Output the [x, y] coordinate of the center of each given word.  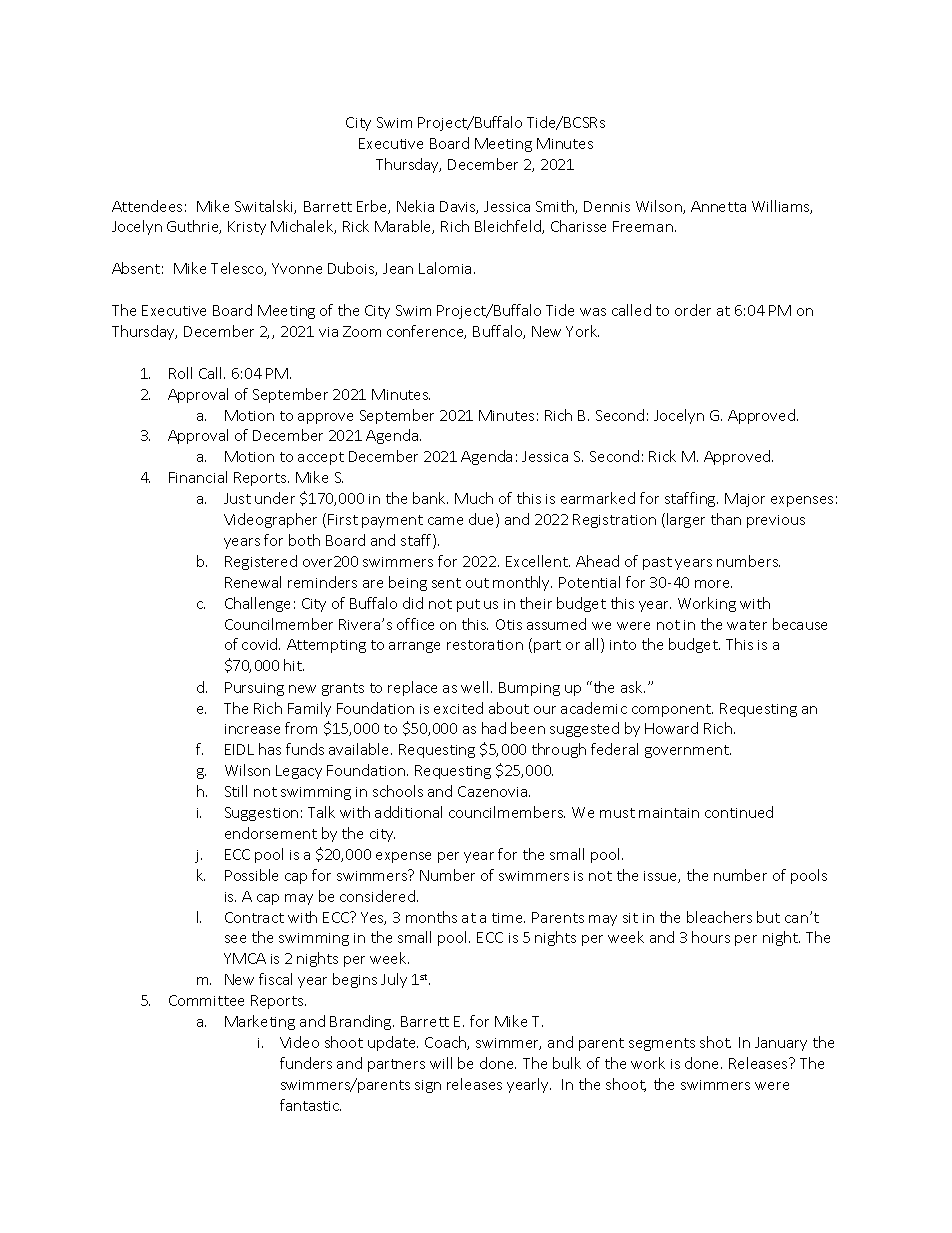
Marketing [260, 1022]
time [508, 918]
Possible [251, 875]
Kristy [247, 228]
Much [474, 498]
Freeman [643, 226]
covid [261, 644]
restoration [485, 645]
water [747, 625]
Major [745, 500]
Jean [398, 268]
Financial [198, 477]
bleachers [719, 917]
